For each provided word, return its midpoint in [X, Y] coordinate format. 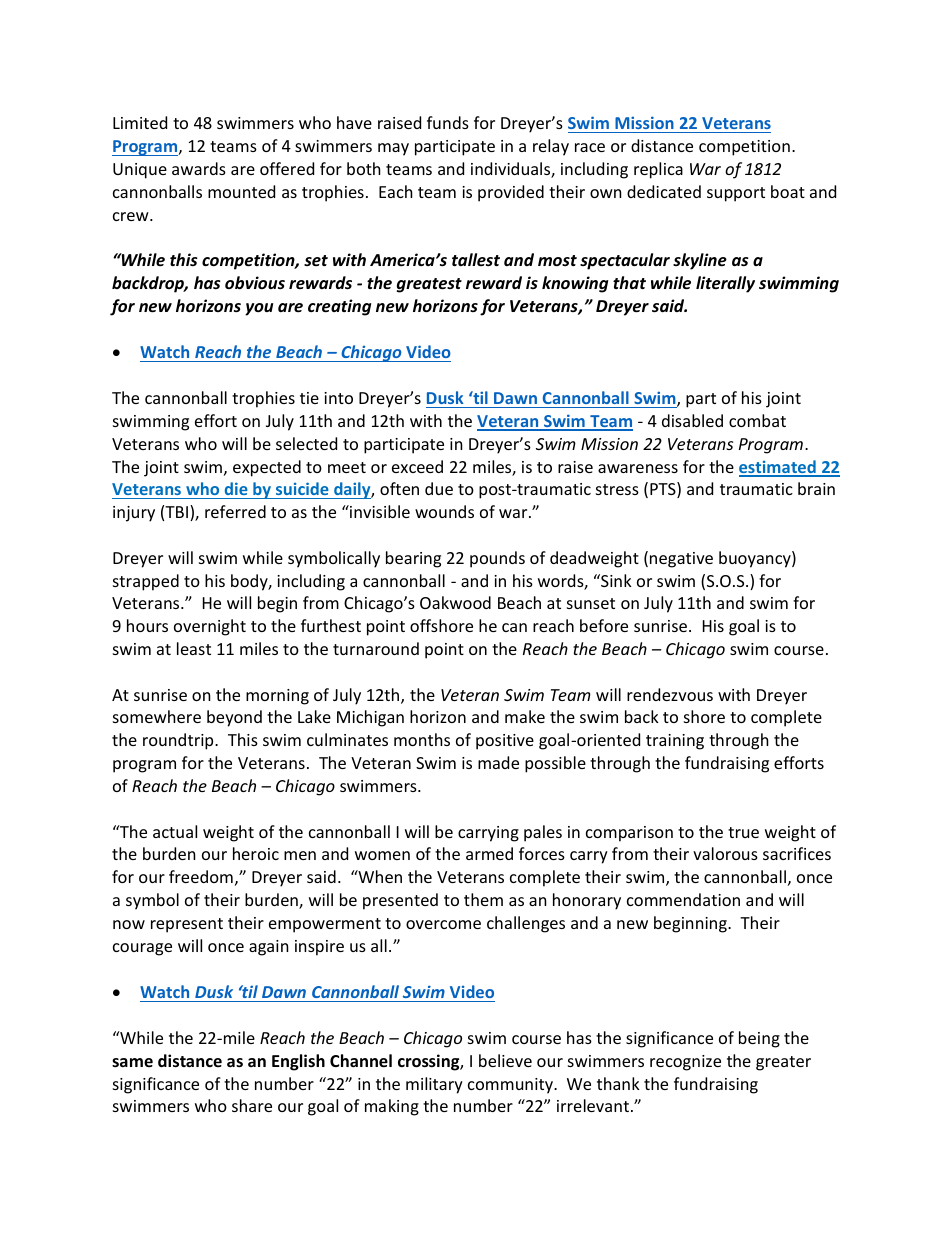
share [252, 1105]
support [736, 194]
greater [783, 1063]
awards [199, 168]
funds [448, 122]
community [512, 1086]
